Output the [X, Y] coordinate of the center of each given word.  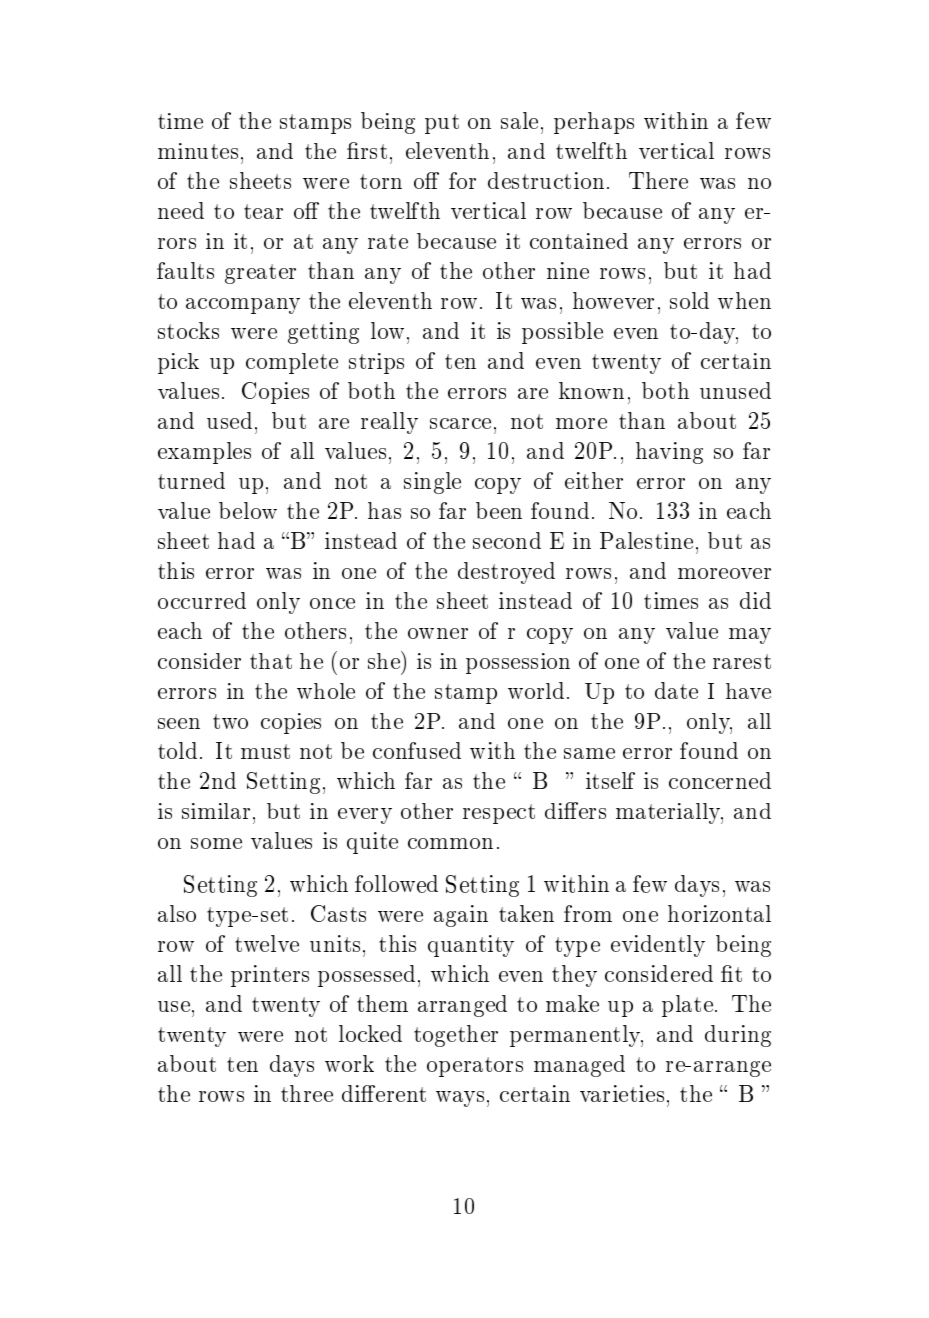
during [738, 1036]
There [658, 180]
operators [475, 1067]
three [307, 1093]
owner [438, 633]
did [755, 600]
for [462, 180]
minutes [198, 151]
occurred [202, 600]
